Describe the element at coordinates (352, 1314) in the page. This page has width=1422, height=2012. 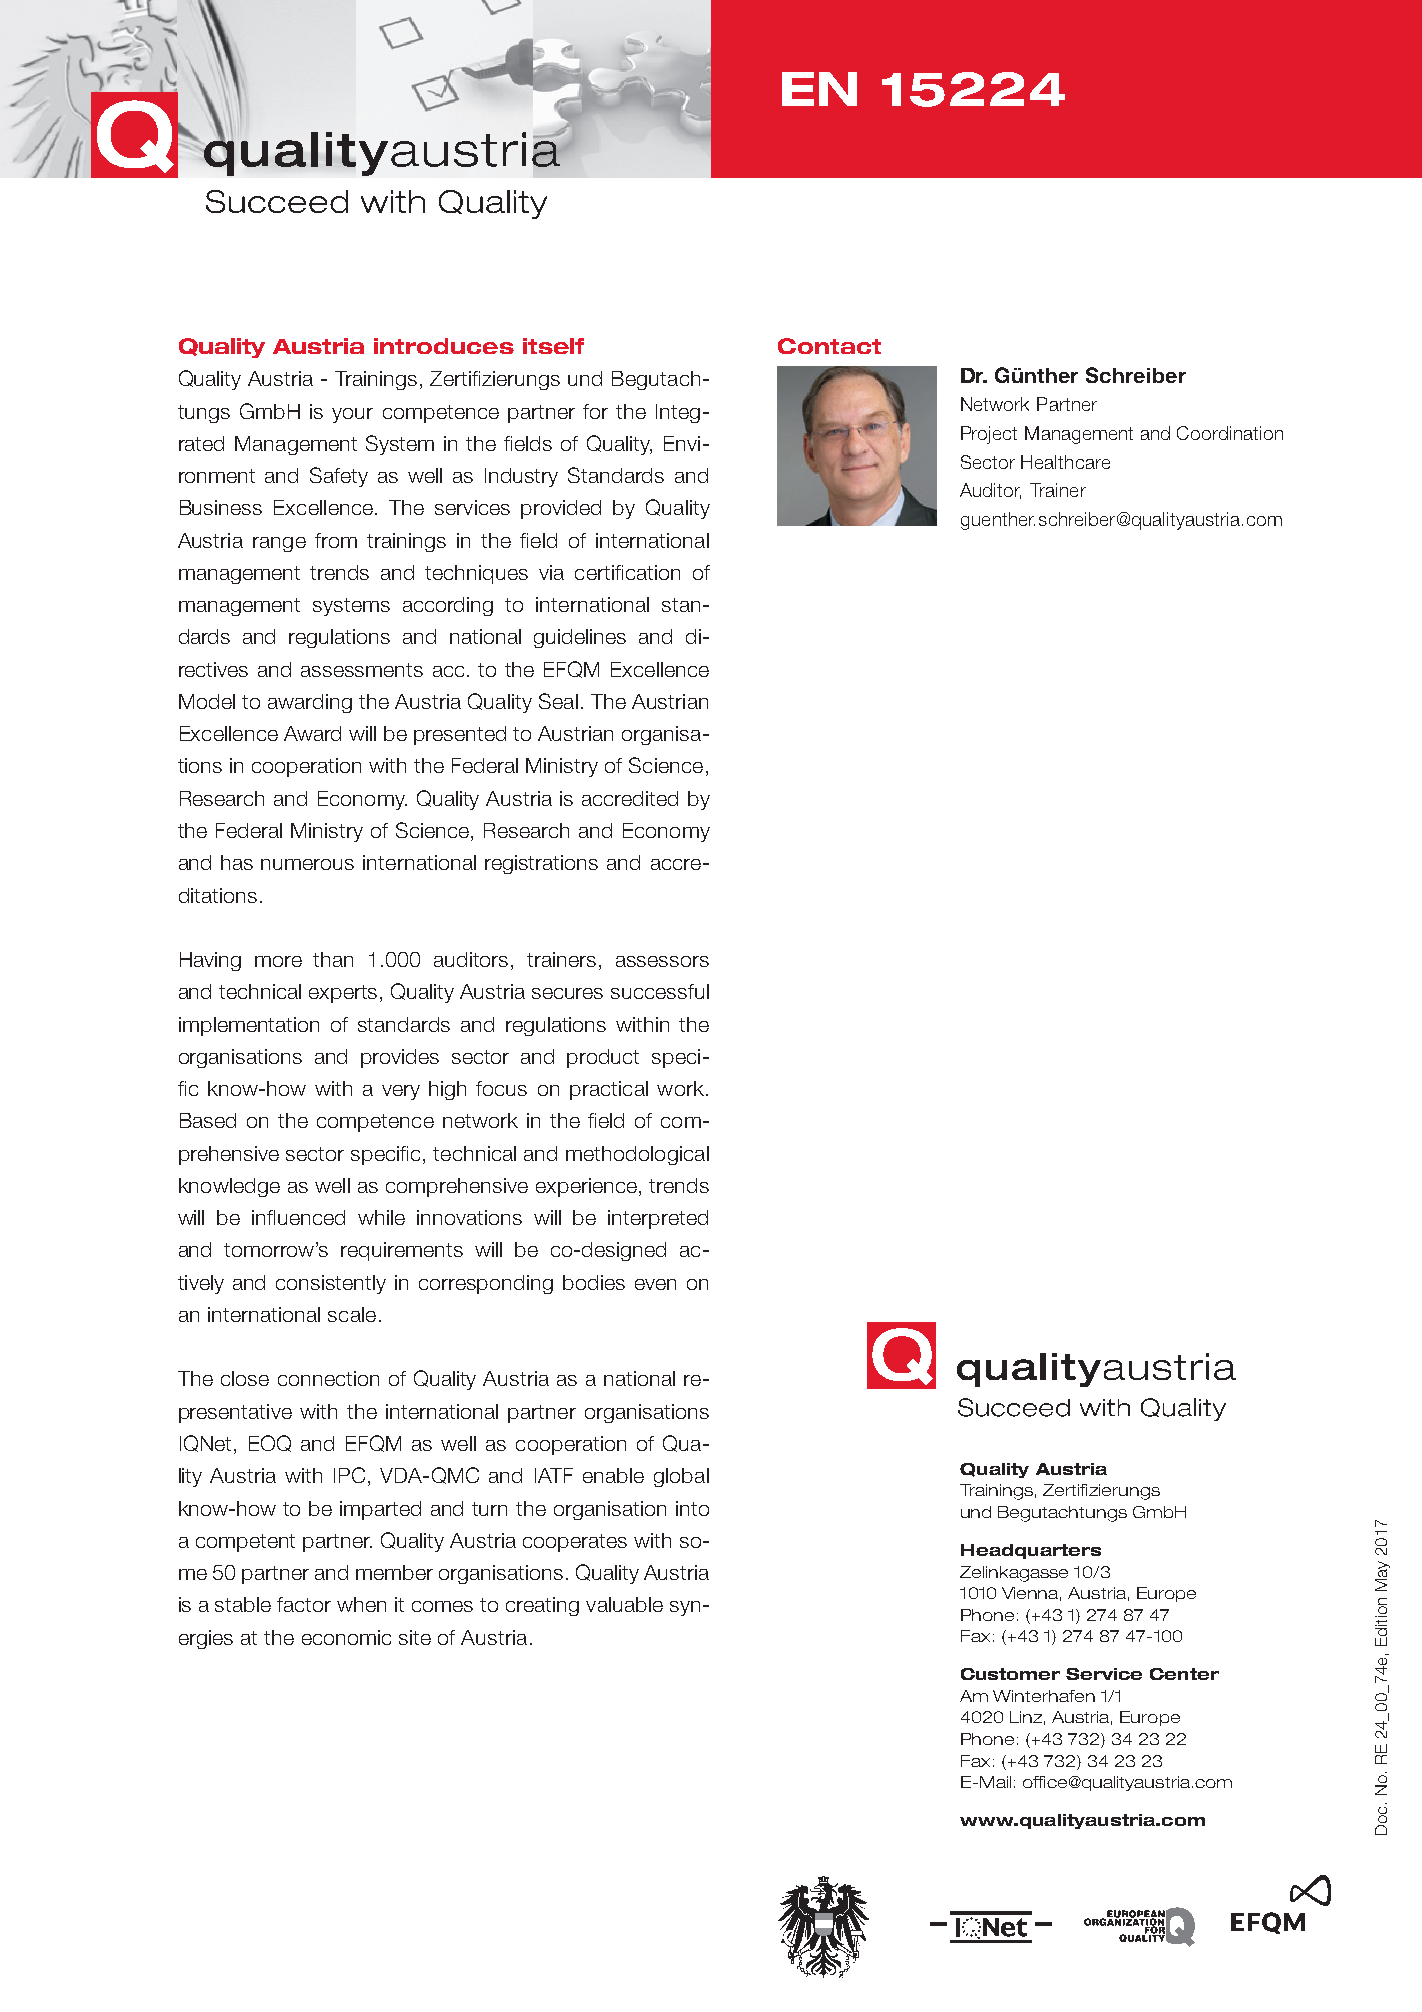
I see `scale` at that location.
